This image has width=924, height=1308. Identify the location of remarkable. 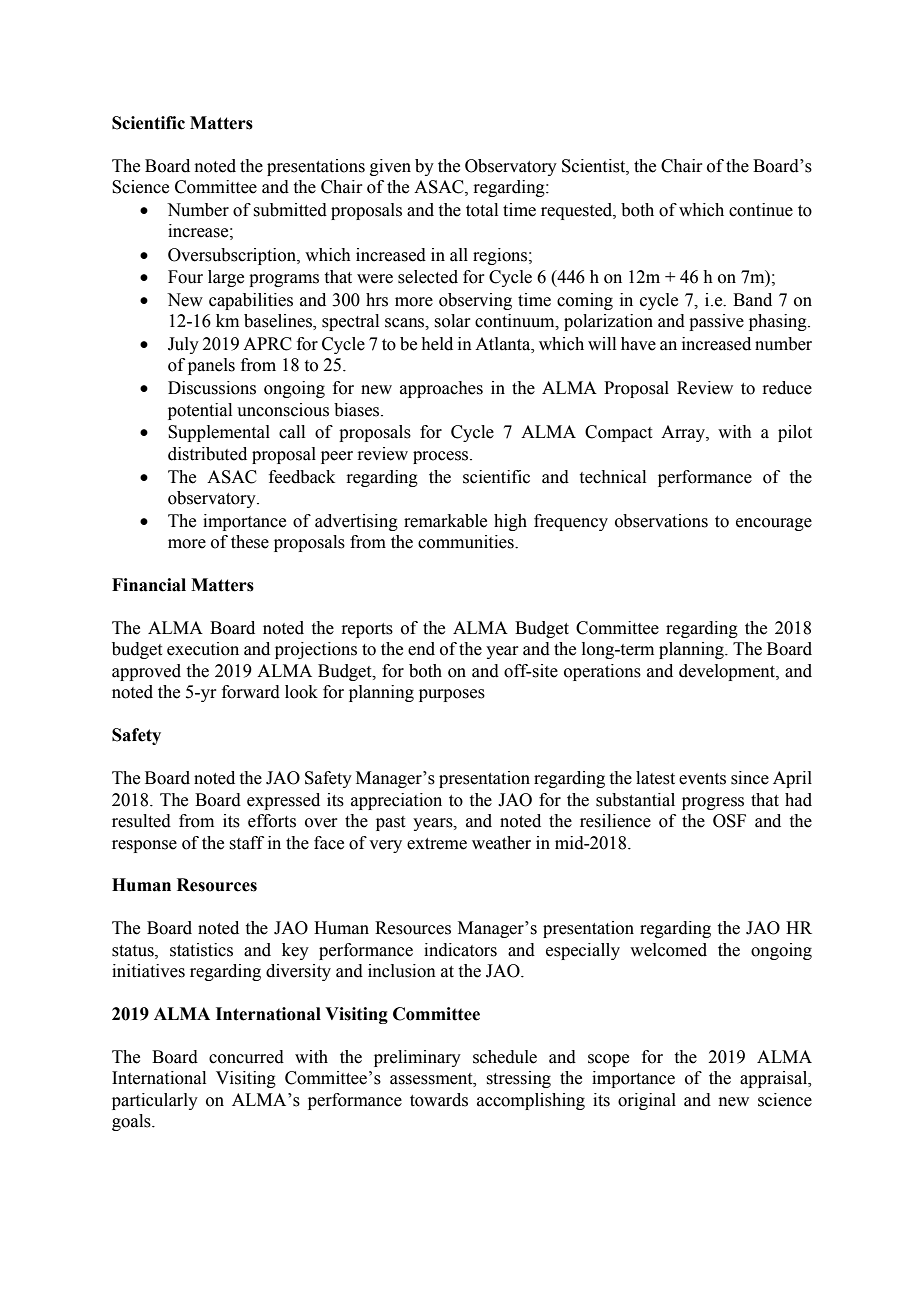
(445, 521).
